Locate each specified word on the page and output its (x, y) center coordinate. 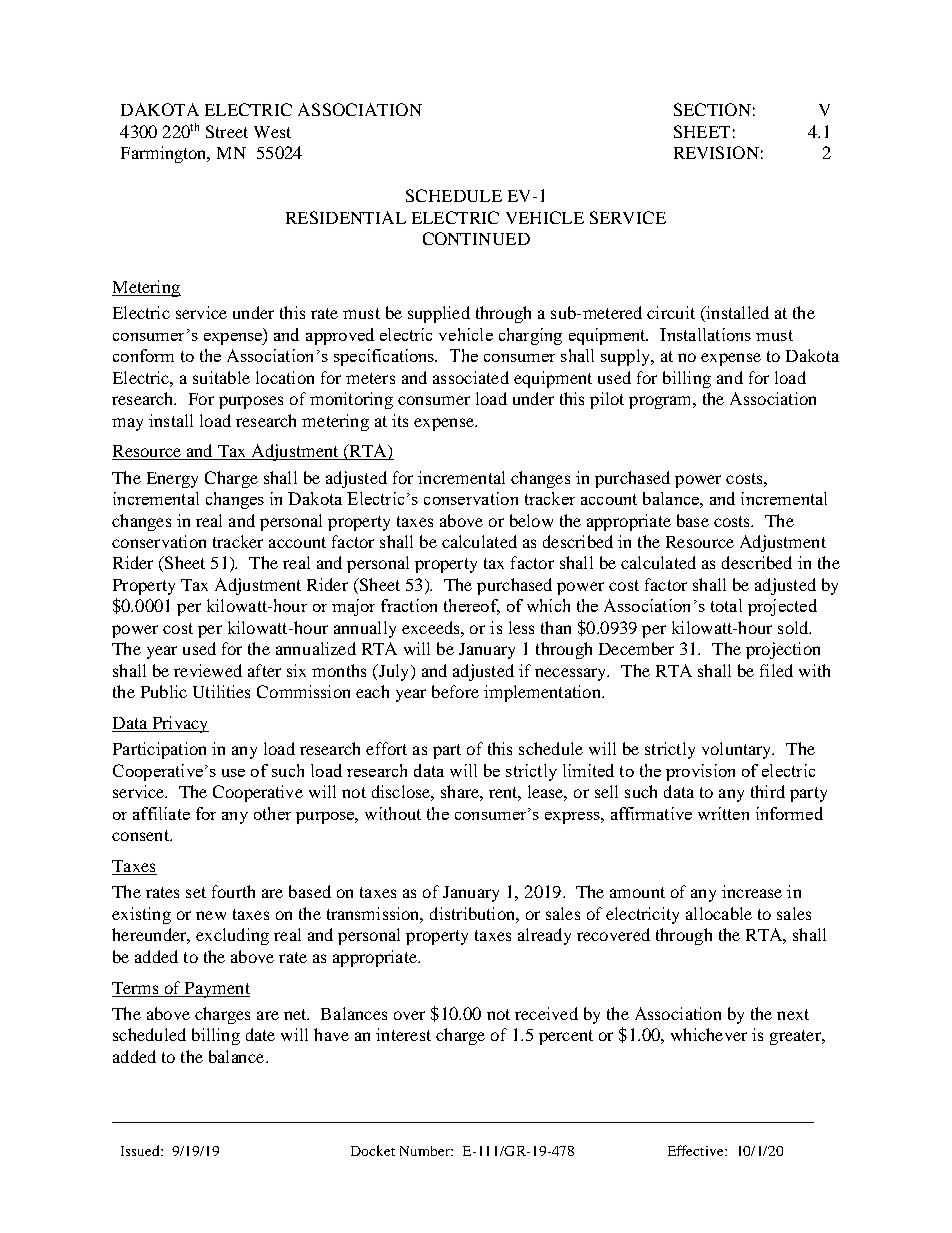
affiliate (161, 813)
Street (227, 131)
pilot (607, 400)
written (723, 813)
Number (426, 1151)
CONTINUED (476, 238)
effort (386, 748)
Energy (172, 480)
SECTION (712, 109)
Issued (141, 1150)
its (400, 420)
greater (797, 1037)
